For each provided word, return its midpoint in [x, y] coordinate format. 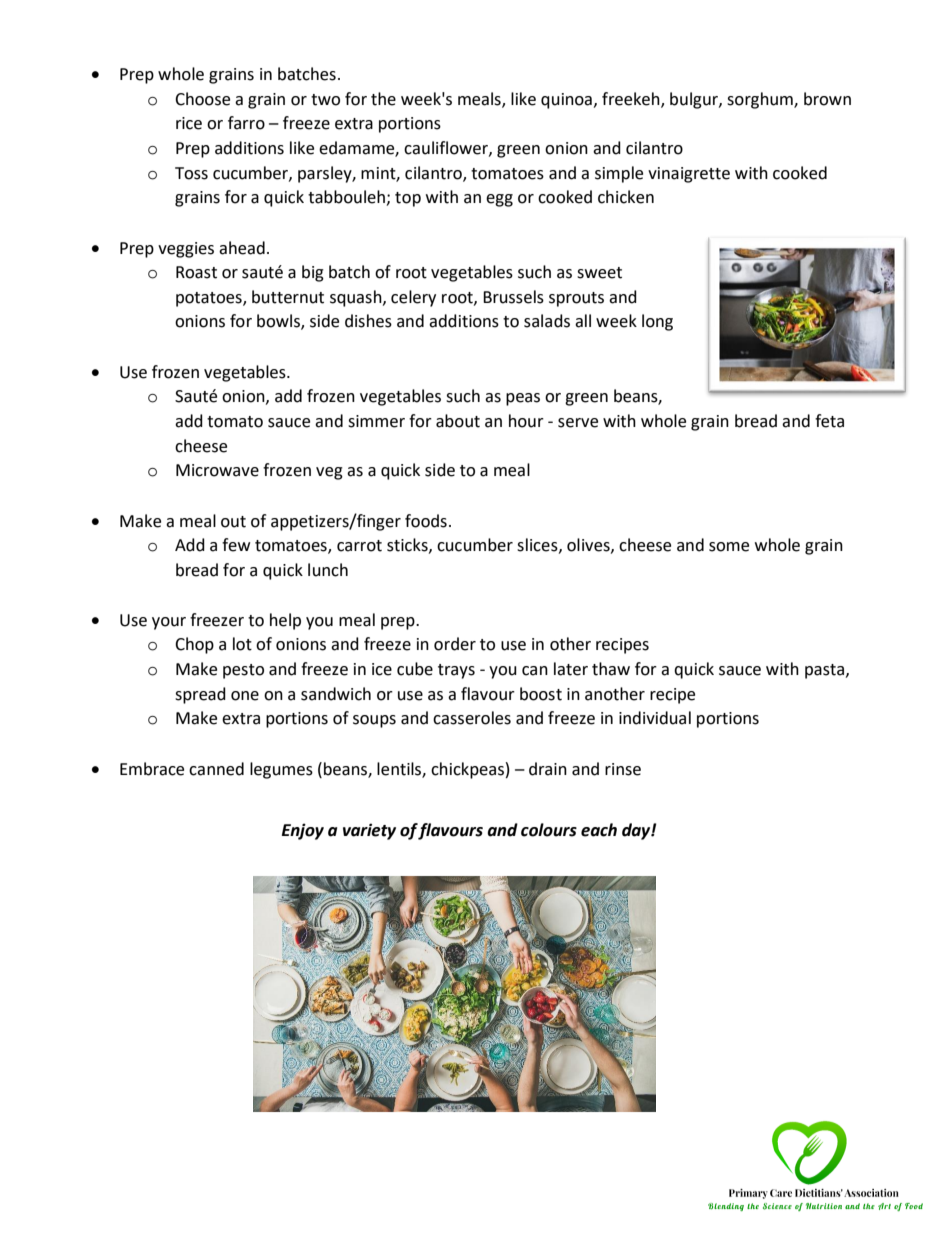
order [455, 644]
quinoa [566, 101]
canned [216, 769]
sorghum [761, 100]
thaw [611, 669]
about [458, 421]
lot [242, 644]
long [657, 322]
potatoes [210, 299]
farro [246, 123]
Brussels [513, 297]
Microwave [217, 470]
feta [829, 421]
